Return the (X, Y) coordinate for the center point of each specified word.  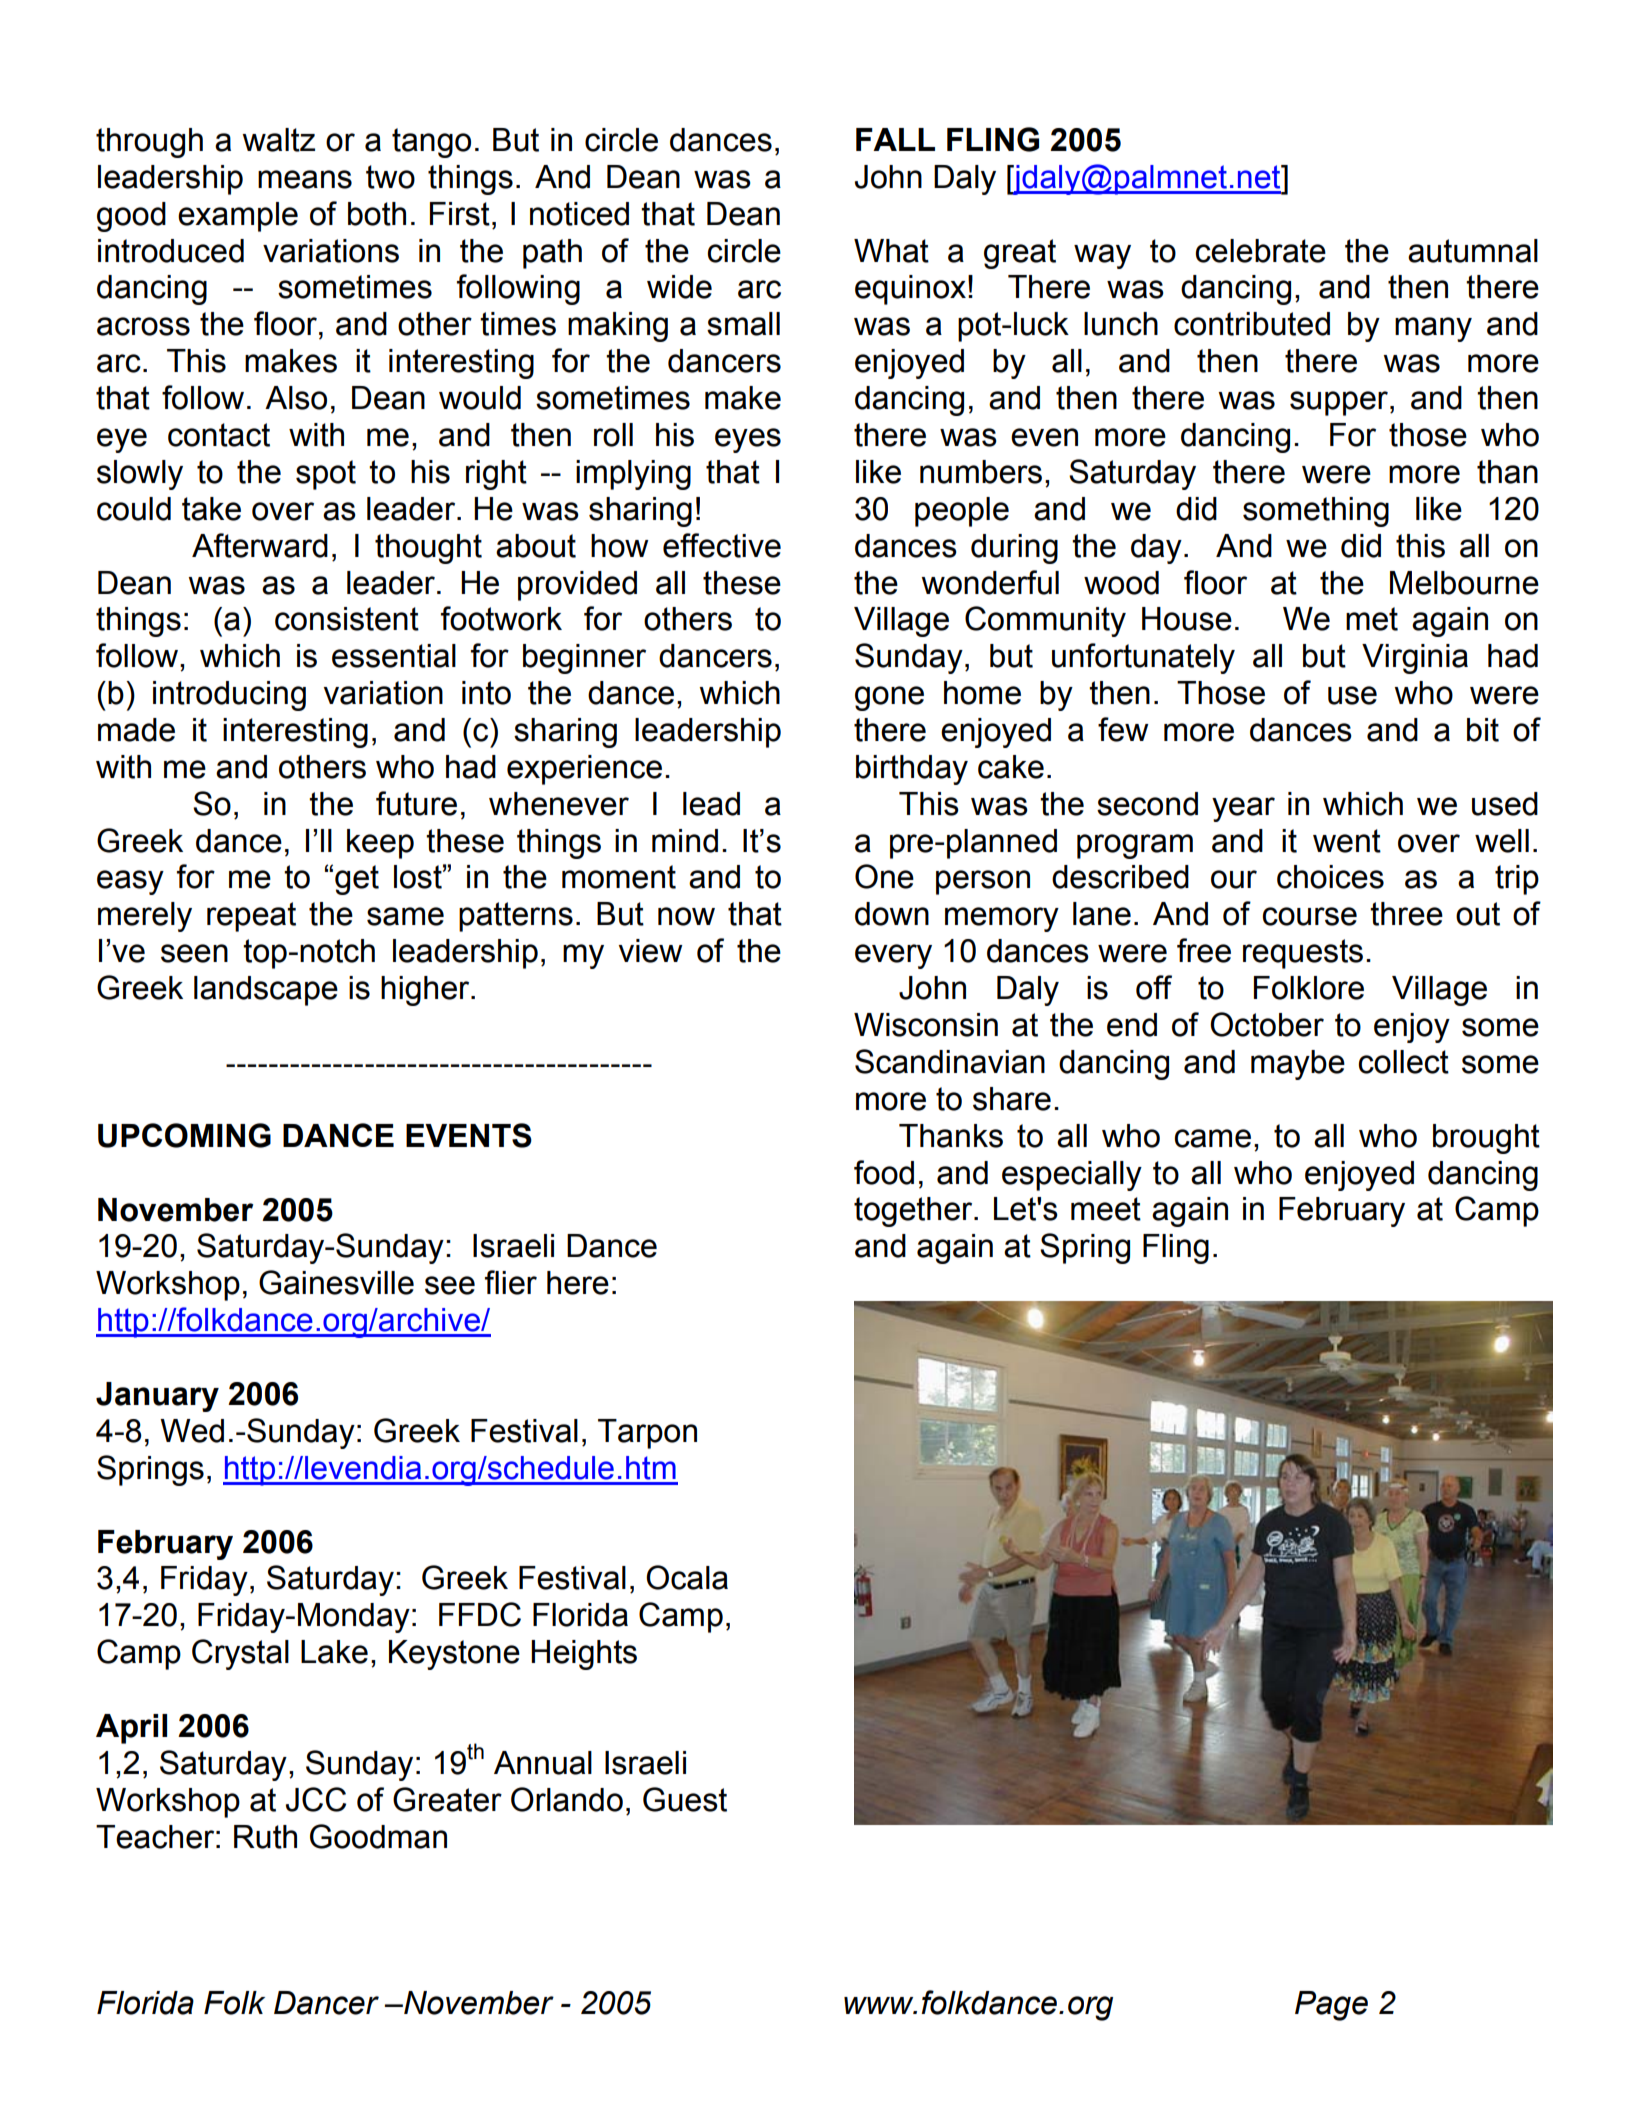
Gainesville (336, 1282)
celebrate (1260, 251)
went (1347, 841)
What (891, 251)
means (305, 179)
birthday (912, 770)
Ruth (265, 1837)
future (416, 803)
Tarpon (647, 1434)
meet (1106, 1209)
